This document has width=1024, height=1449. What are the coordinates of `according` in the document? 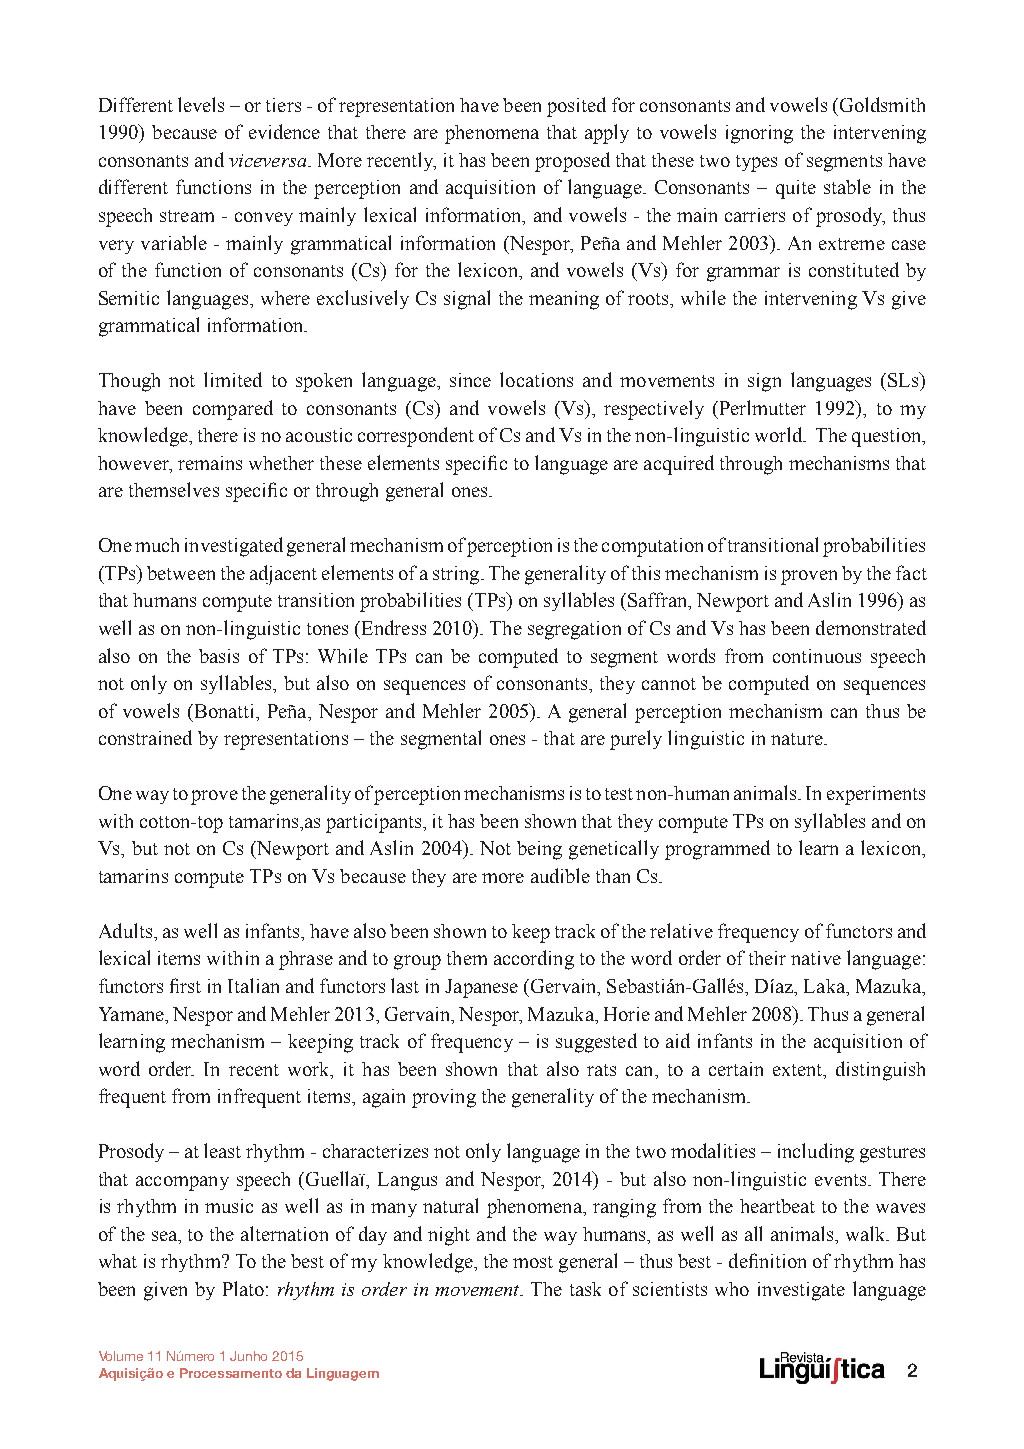 It's located at (534, 960).
